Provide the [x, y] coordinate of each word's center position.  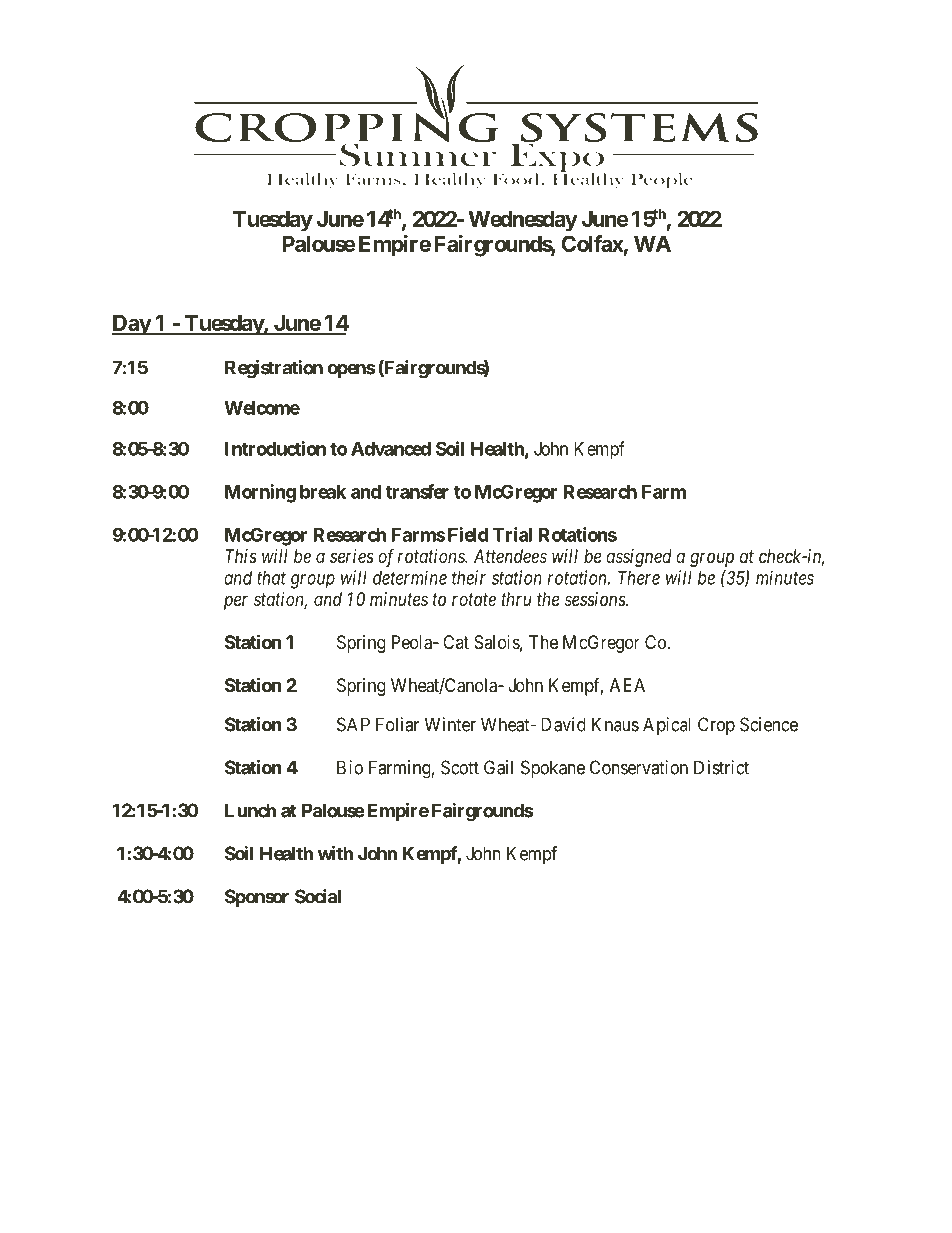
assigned [639, 558]
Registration [274, 369]
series [352, 556]
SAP [353, 724]
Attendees [510, 556]
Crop [716, 726]
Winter [450, 724]
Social [318, 896]
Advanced [391, 449]
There [639, 578]
